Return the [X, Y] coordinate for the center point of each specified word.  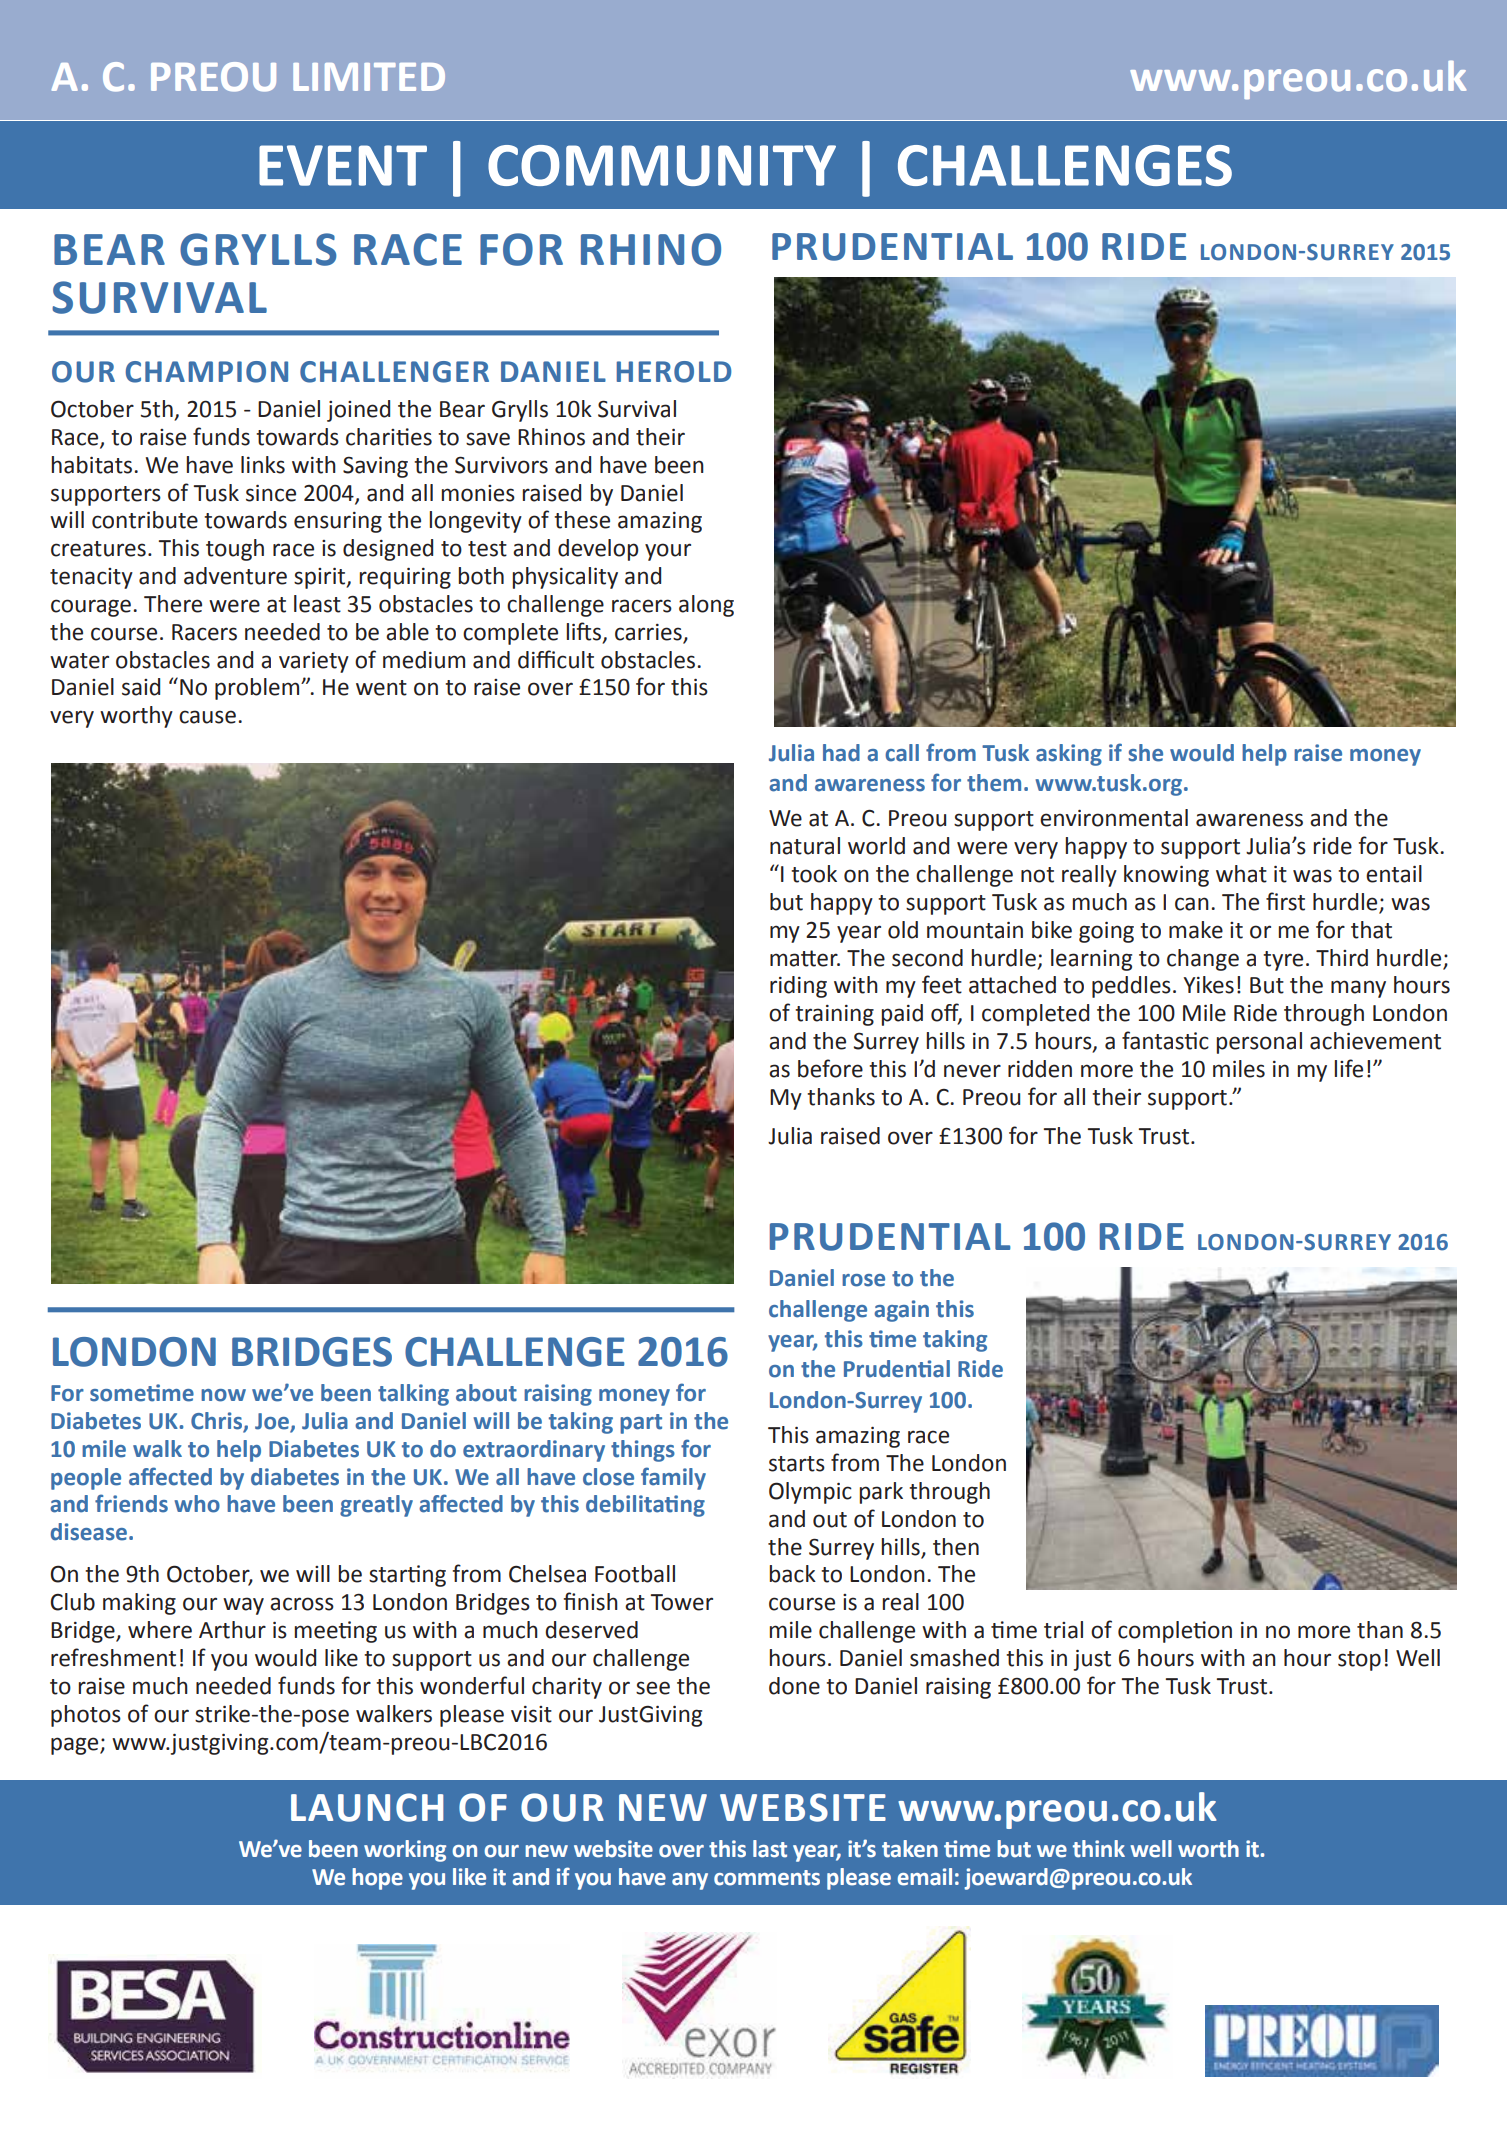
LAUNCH [367, 1807]
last [770, 1849]
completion [1175, 1632]
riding [798, 987]
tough [235, 550]
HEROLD [674, 372]
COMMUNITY [662, 165]
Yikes [1208, 985]
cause [207, 717]
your [668, 552]
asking [1069, 755]
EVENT [343, 165]
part [641, 1424]
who [197, 1504]
